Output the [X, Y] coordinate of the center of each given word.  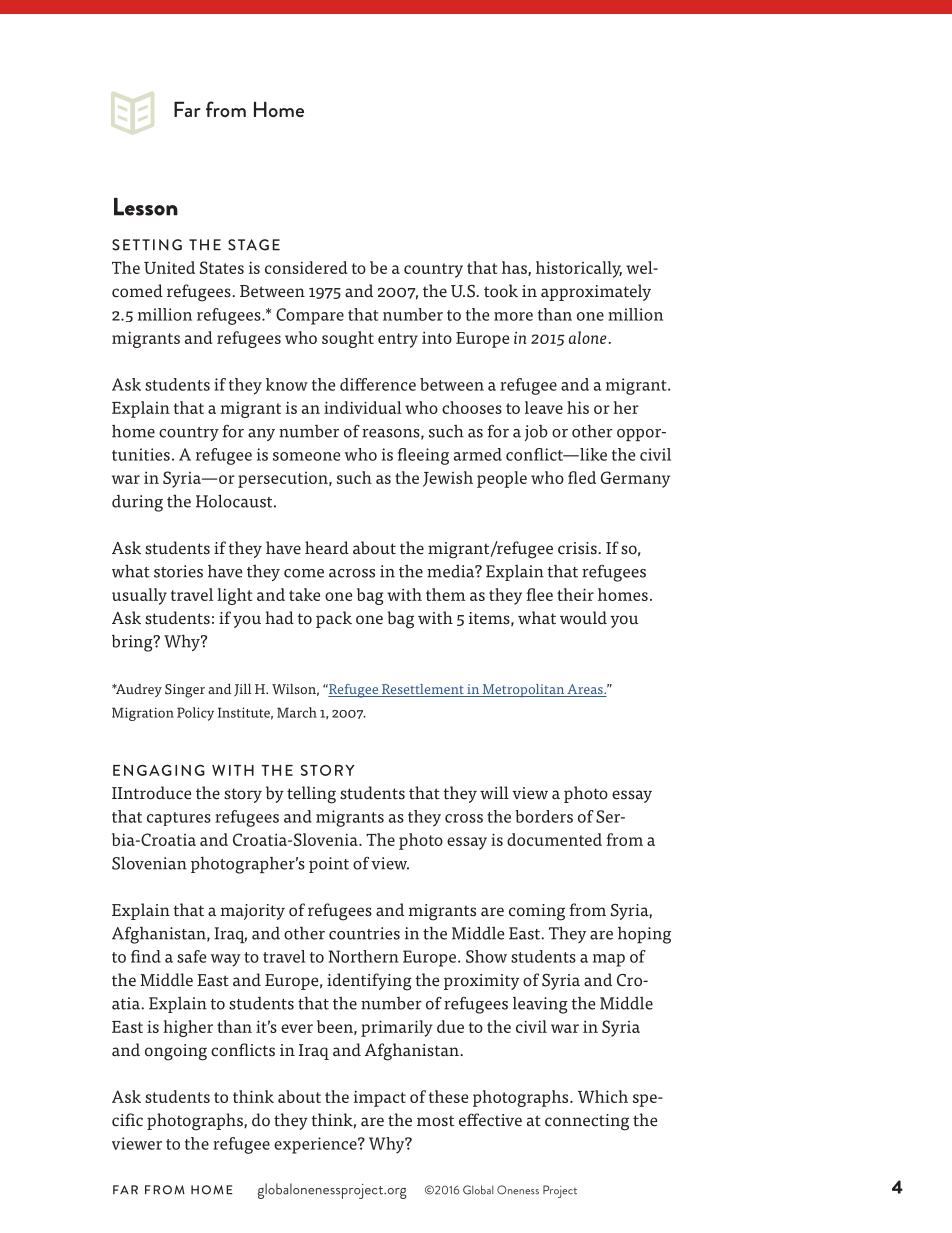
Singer [185, 691]
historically [579, 269]
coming [537, 912]
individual [363, 407]
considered [306, 267]
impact [380, 1098]
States [222, 267]
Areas [585, 690]
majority [253, 912]
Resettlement [422, 690]
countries [364, 933]
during [137, 503]
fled [582, 477]
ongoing [176, 1052]
